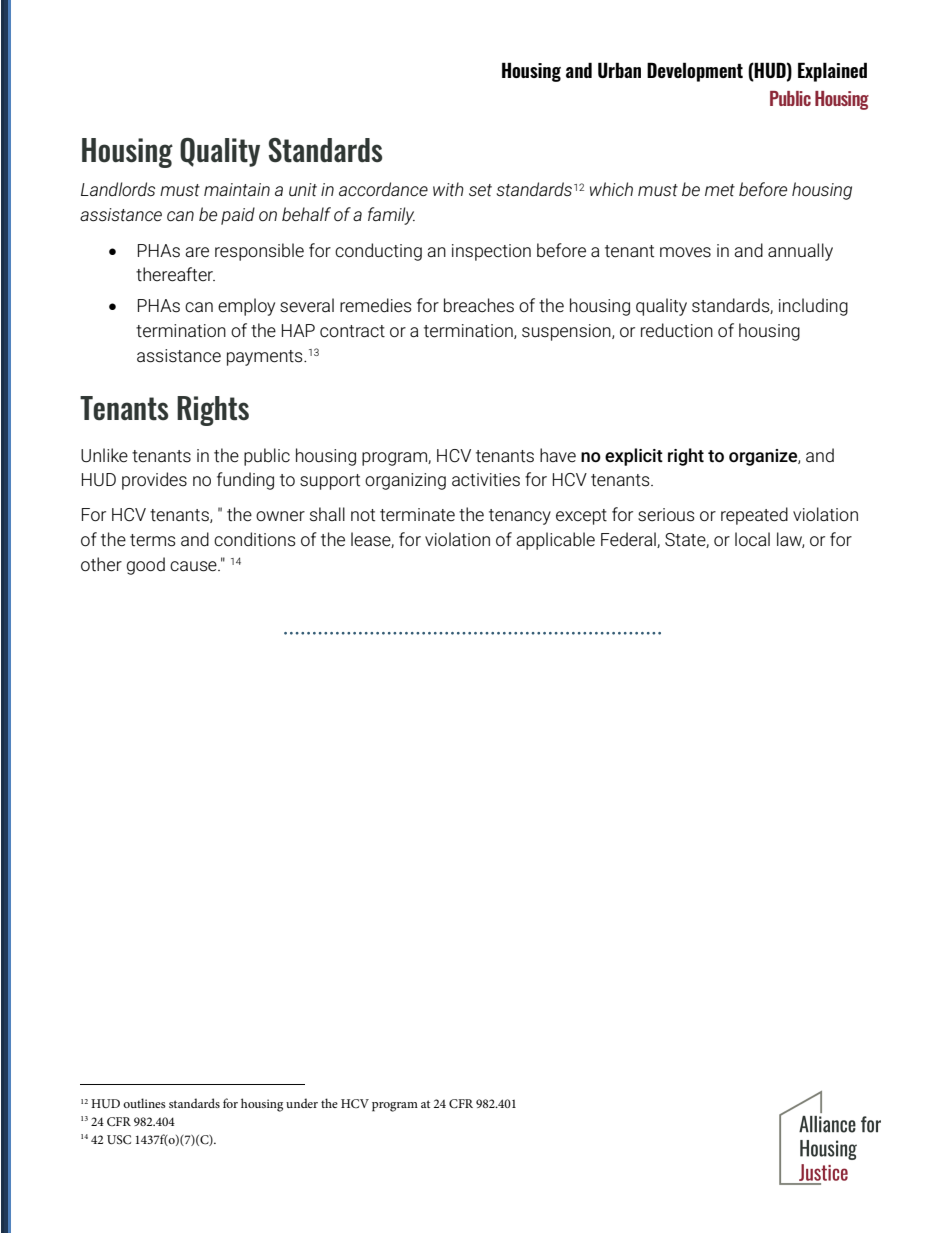 The image size is (952, 1233). What do you see at coordinates (752, 539) in the page?
I see `local` at bounding box center [752, 539].
